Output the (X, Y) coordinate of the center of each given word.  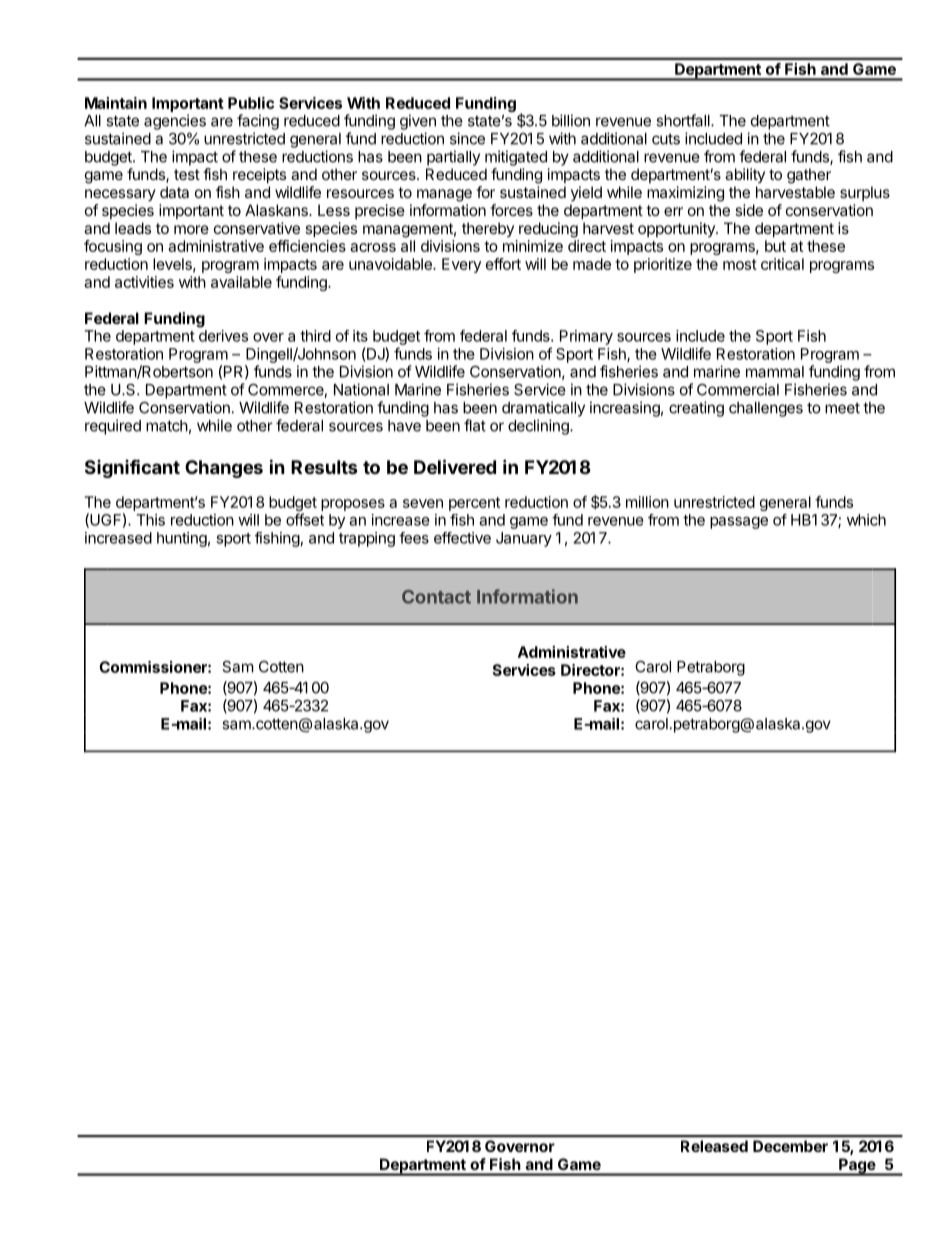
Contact (436, 597)
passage (739, 523)
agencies (175, 122)
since (467, 138)
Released (714, 1146)
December (790, 1146)
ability (745, 175)
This (150, 520)
